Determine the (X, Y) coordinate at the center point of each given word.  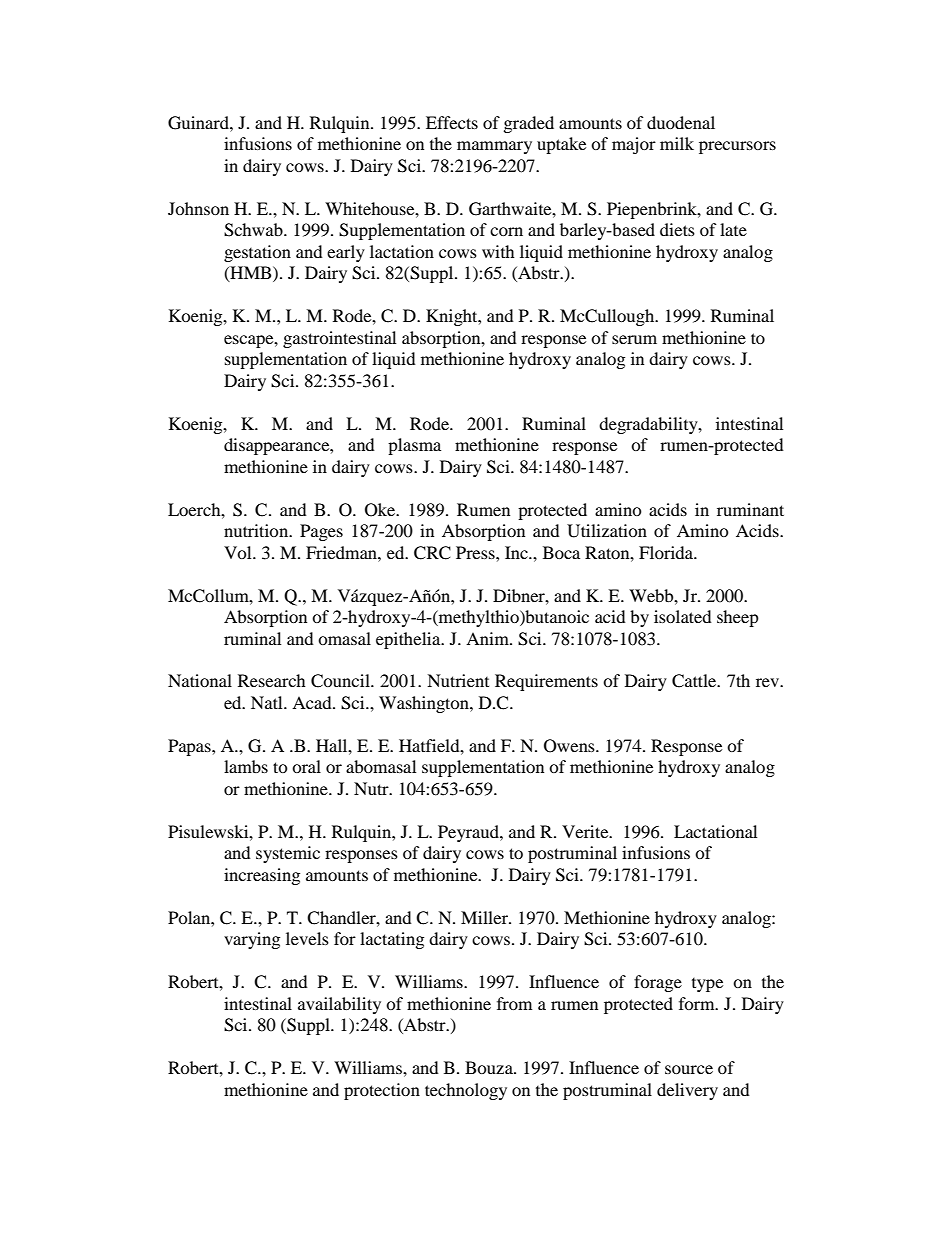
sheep (738, 618)
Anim (488, 638)
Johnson (198, 208)
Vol (239, 552)
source (689, 1069)
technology (466, 1091)
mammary (494, 147)
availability (339, 1005)
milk (677, 143)
